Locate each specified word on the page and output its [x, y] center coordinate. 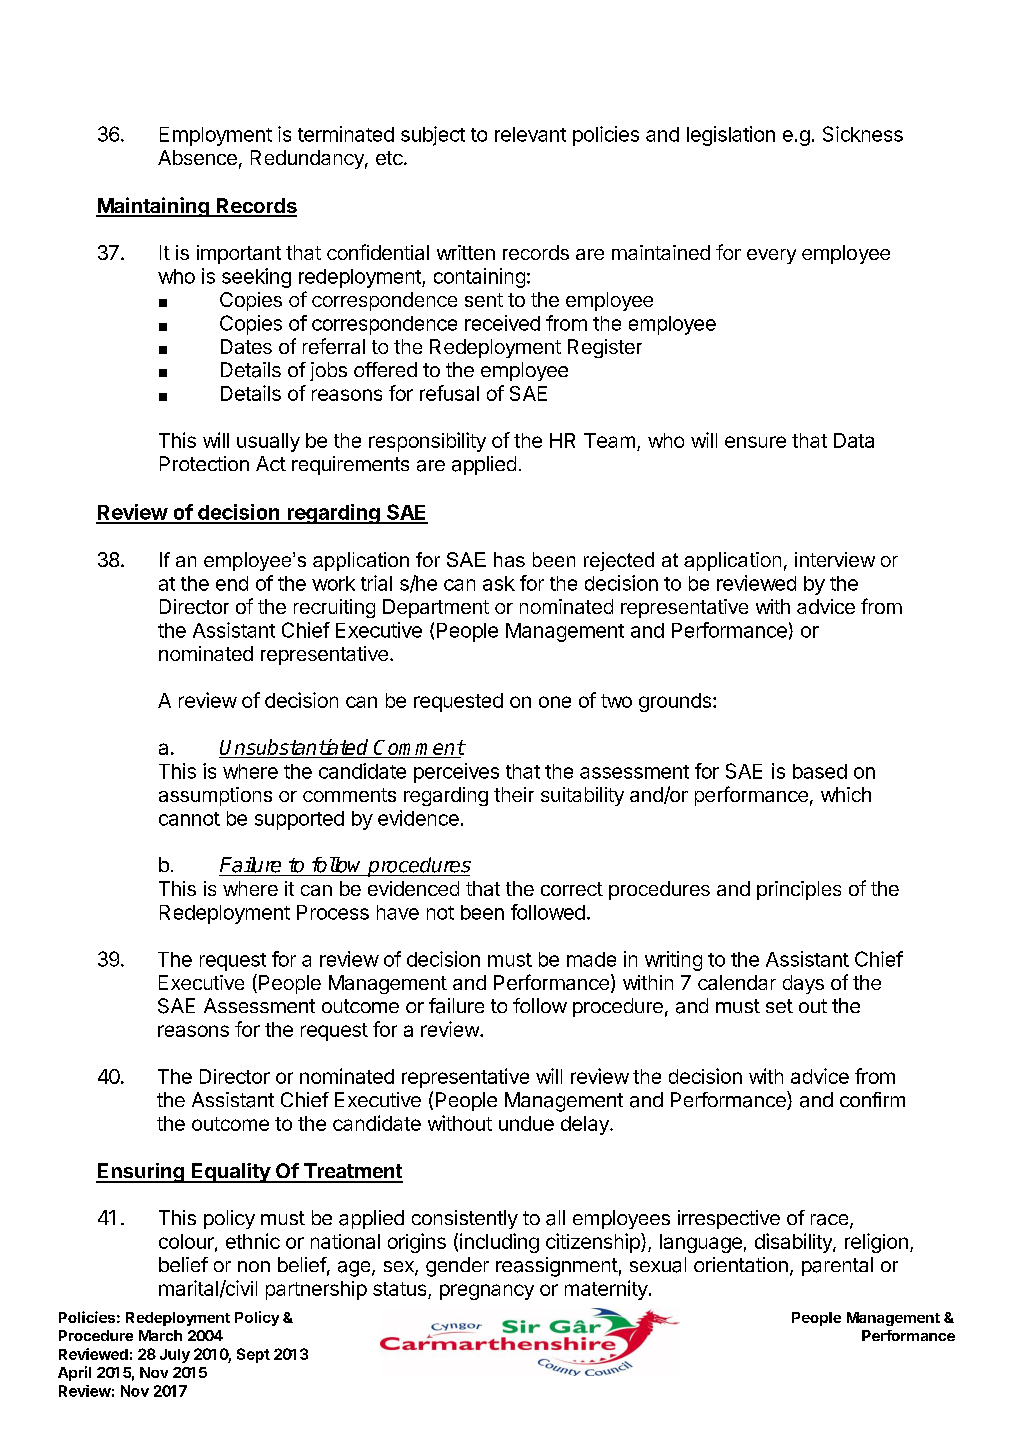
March [160, 1335]
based [820, 771]
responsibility [427, 442]
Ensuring [141, 1173]
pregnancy [487, 1292]
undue [526, 1123]
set [779, 1006]
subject [433, 136]
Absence [197, 157]
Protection [204, 463]
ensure [755, 442]
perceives [456, 773]
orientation [741, 1264]
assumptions [215, 796]
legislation [731, 136]
